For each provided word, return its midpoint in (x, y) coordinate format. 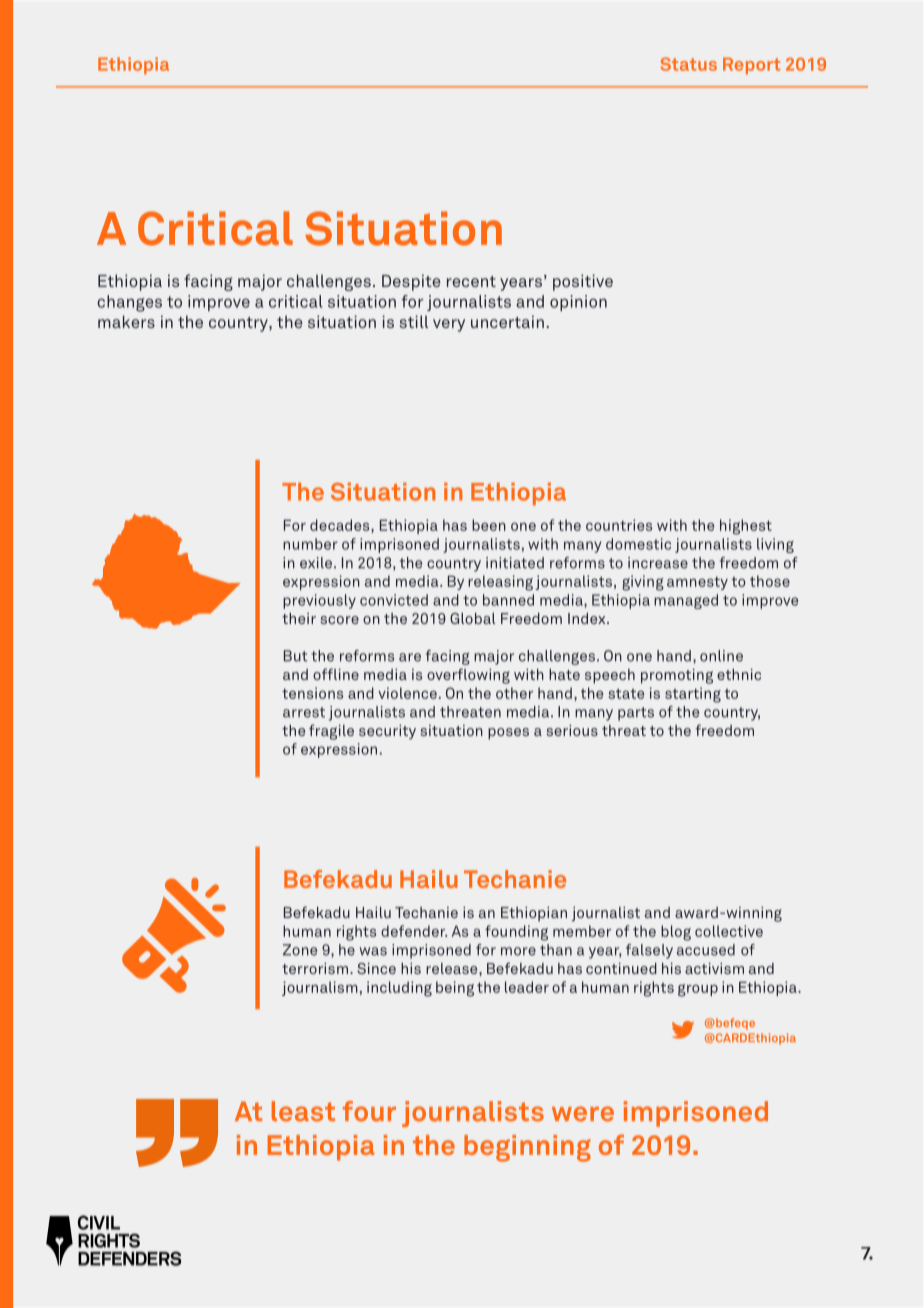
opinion (578, 303)
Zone (300, 950)
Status (688, 64)
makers (126, 321)
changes (129, 303)
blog (676, 933)
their (299, 618)
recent (471, 281)
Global (472, 618)
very (449, 325)
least (303, 1111)
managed (686, 601)
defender (414, 931)
